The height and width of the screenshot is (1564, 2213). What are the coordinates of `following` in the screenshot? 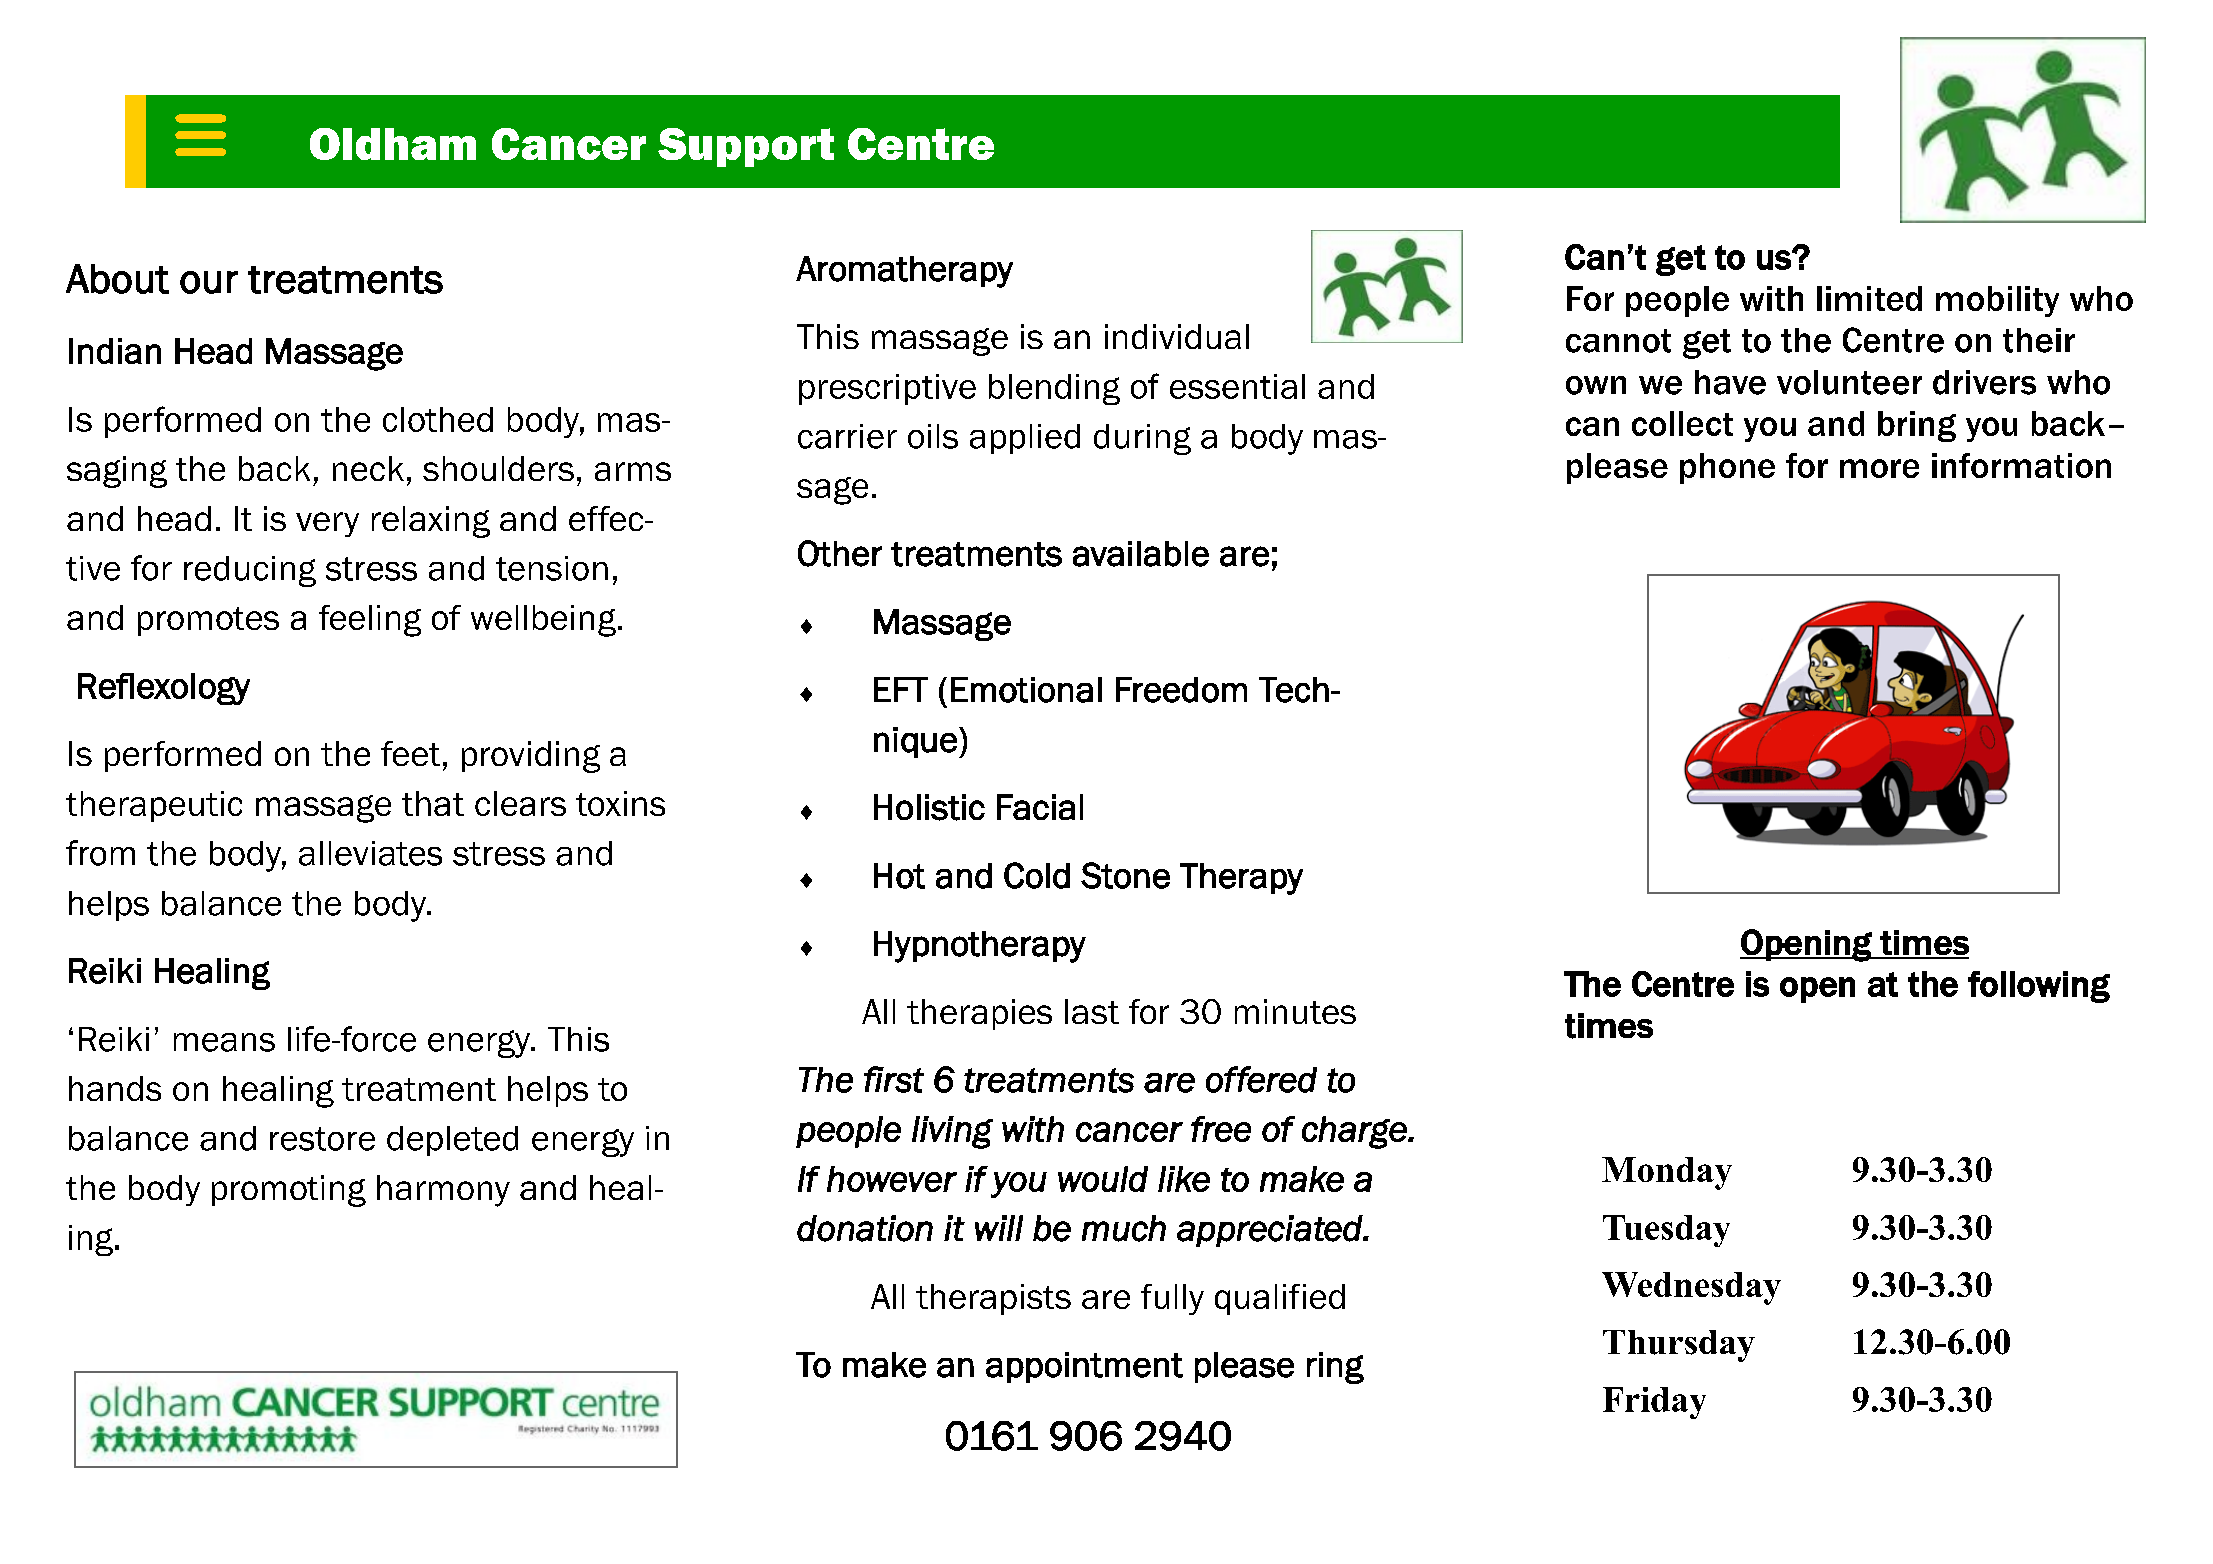 It's located at (2039, 987).
